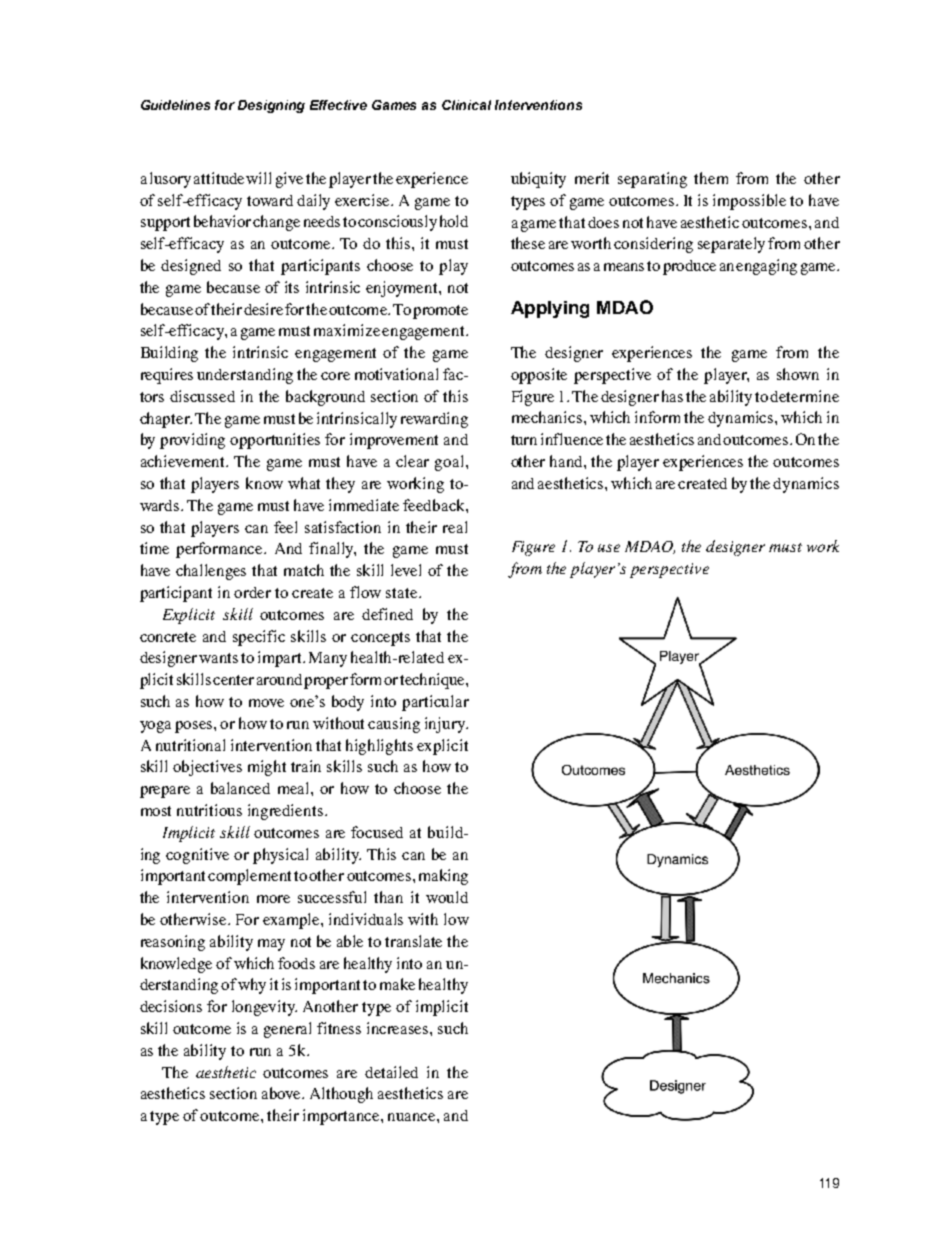  Describe the element at coordinates (466, 105) in the screenshot. I see `Clinical` at that location.
